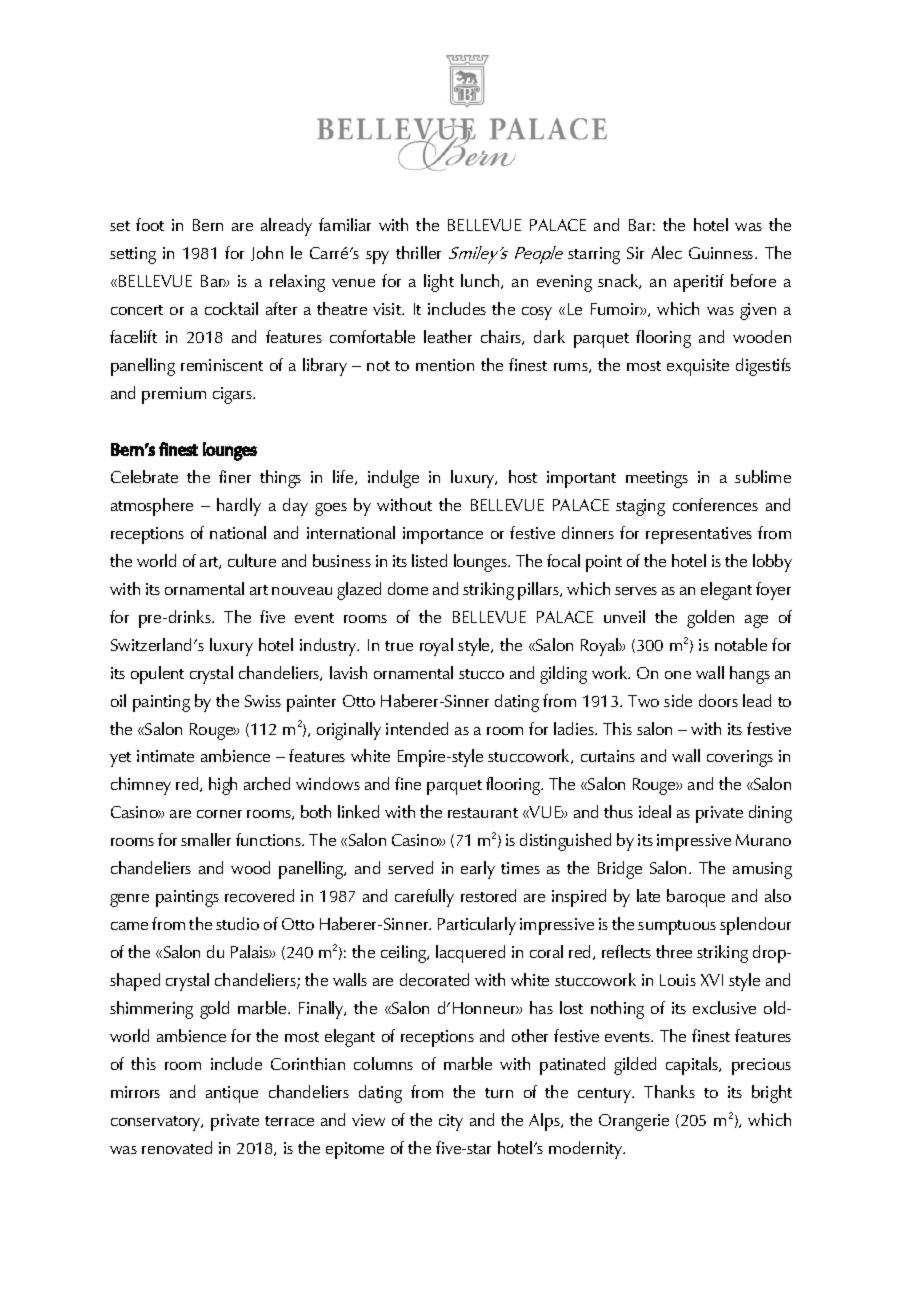 This screenshot has width=924, height=1308. Describe the element at coordinates (424, 898) in the screenshot. I see `carefully` at that location.
